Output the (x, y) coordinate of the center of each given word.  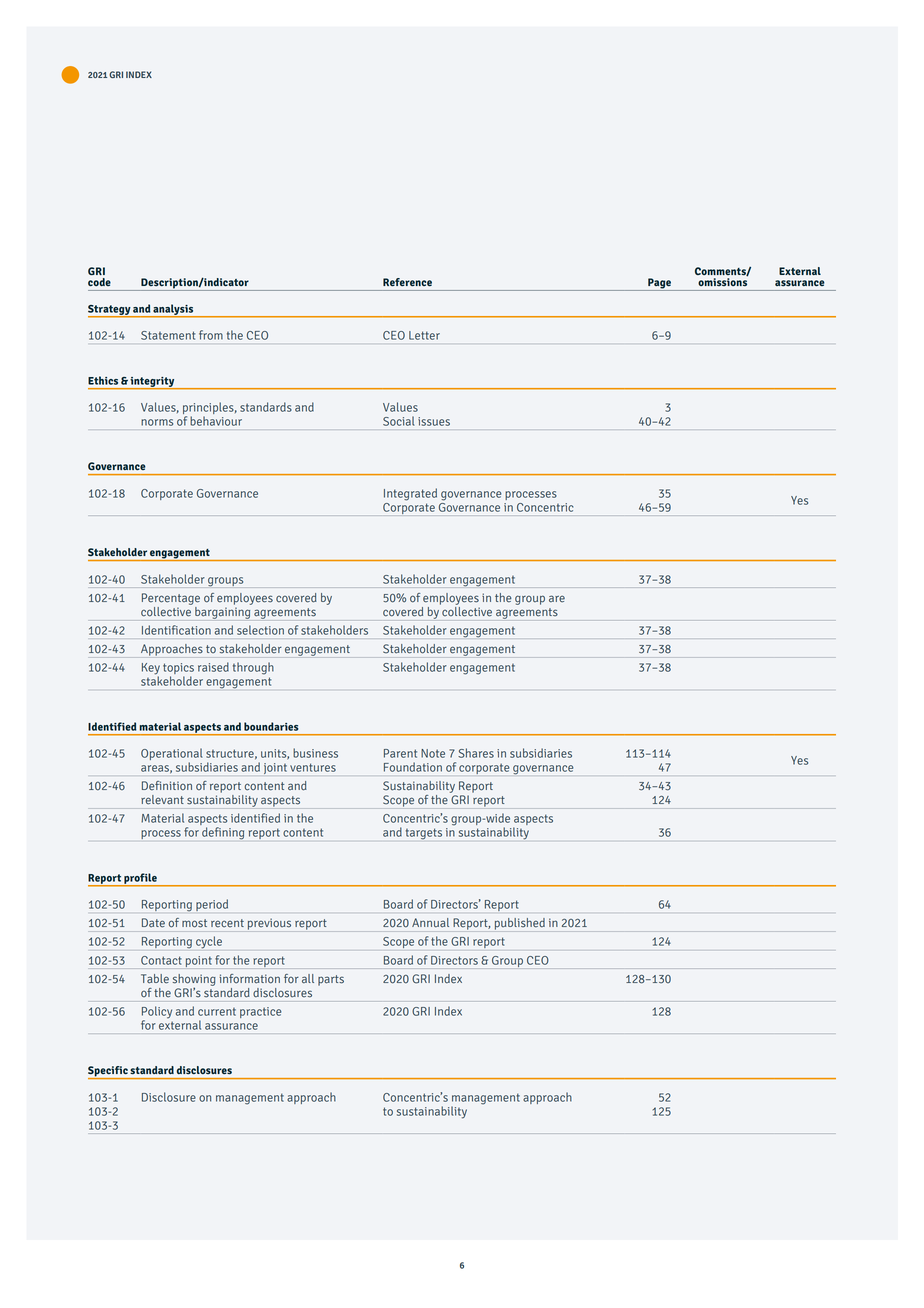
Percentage (171, 599)
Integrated (410, 494)
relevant (162, 800)
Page (659, 284)
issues (434, 421)
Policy (157, 1013)
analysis (173, 310)
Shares (476, 753)
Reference (407, 282)
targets (424, 834)
